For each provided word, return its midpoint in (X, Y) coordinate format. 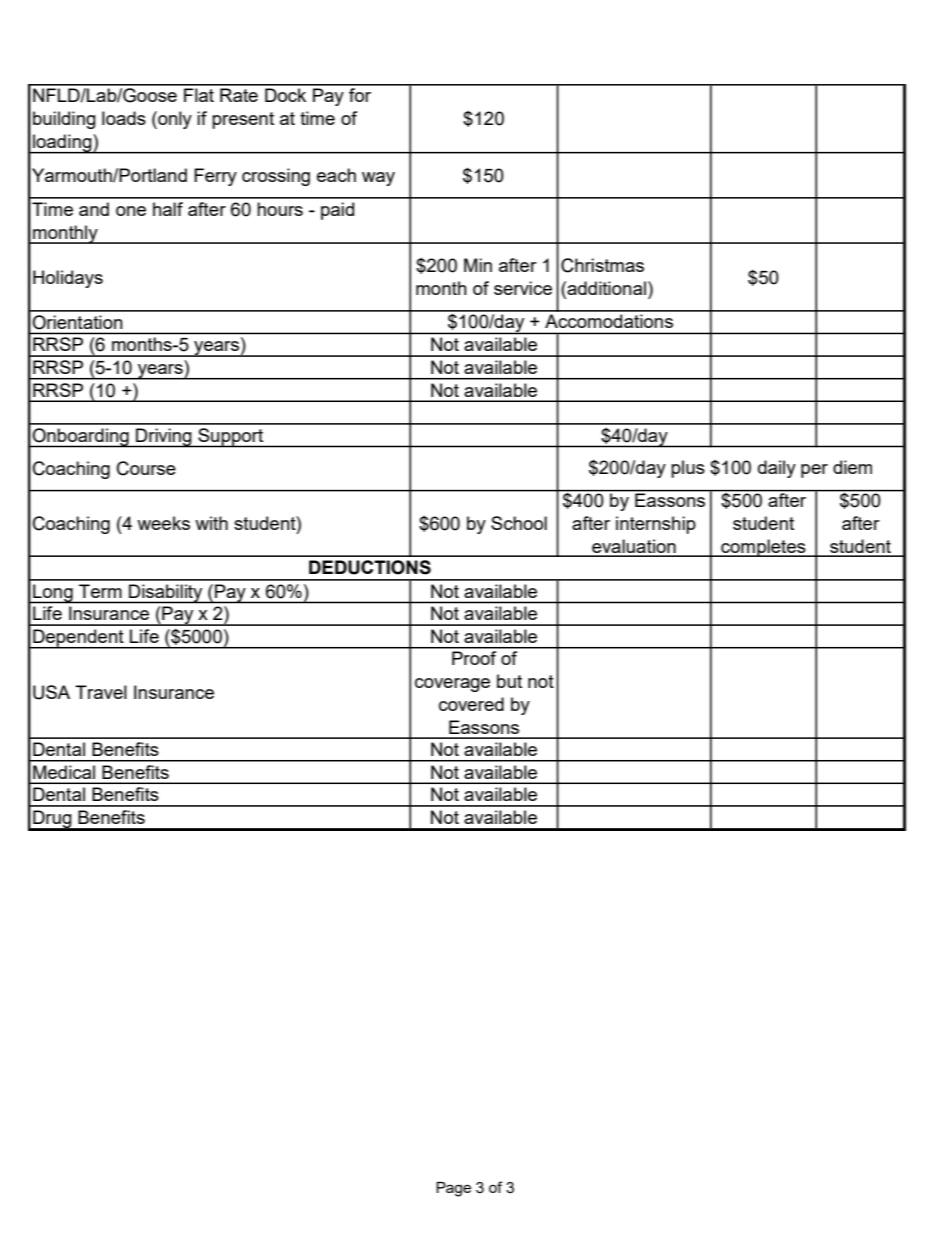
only (174, 120)
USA (51, 692)
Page (453, 1189)
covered (471, 704)
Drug (52, 820)
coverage (452, 685)
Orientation (77, 322)
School (519, 523)
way (378, 179)
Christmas (602, 265)
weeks (163, 523)
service (523, 288)
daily (777, 469)
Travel (101, 692)
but (509, 681)
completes (763, 548)
